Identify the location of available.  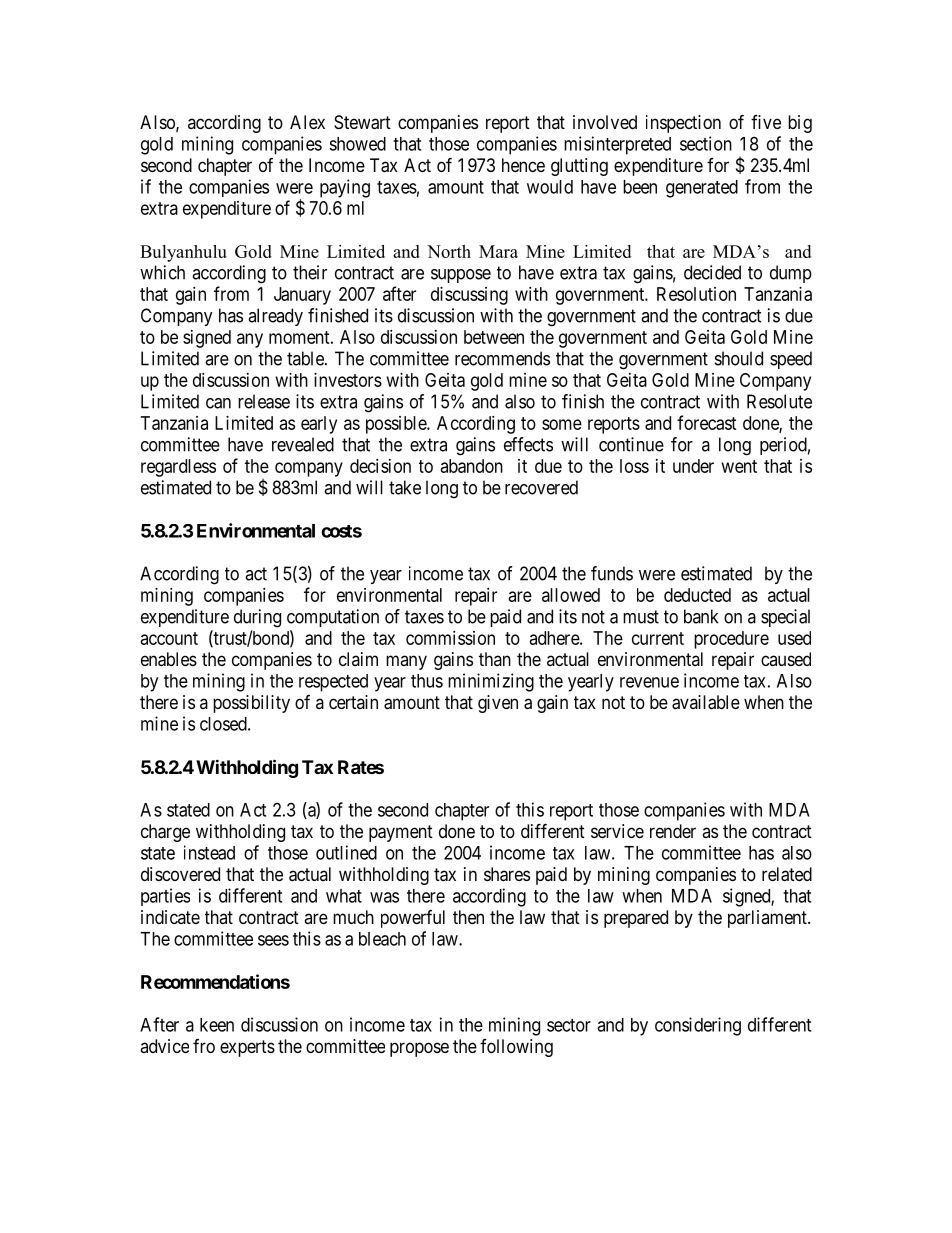
(706, 702).
